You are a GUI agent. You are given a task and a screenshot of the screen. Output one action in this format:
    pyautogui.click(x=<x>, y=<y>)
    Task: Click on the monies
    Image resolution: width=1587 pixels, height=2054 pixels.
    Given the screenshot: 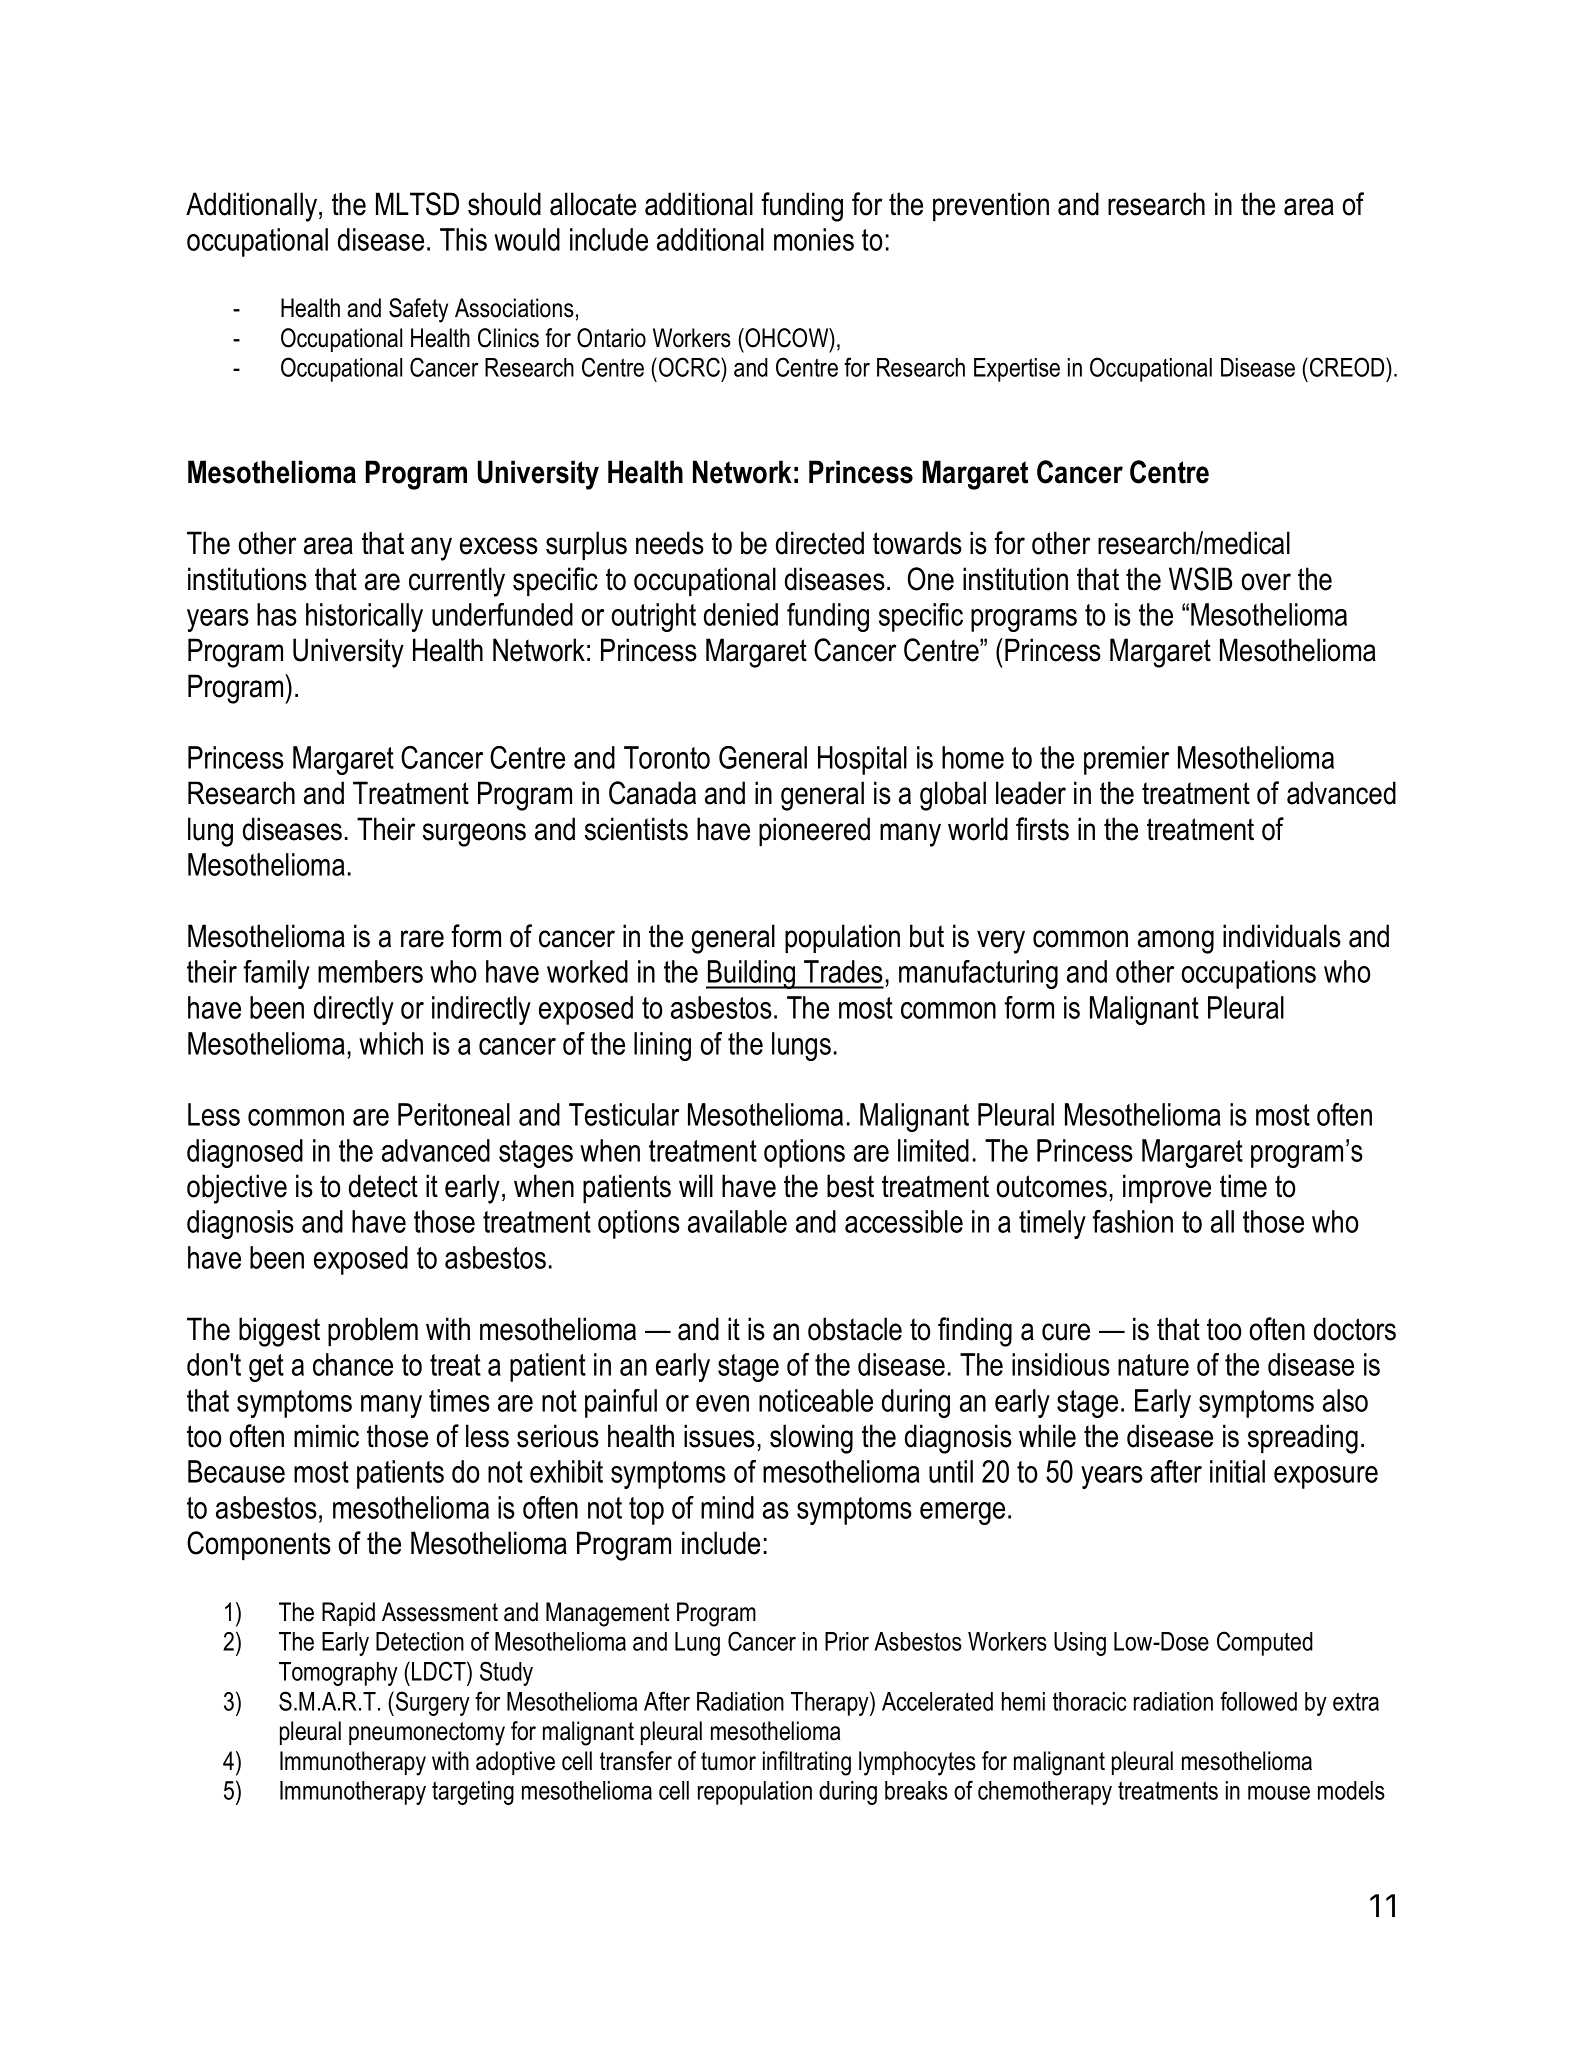 What is the action you would take?
    pyautogui.click(x=814, y=239)
